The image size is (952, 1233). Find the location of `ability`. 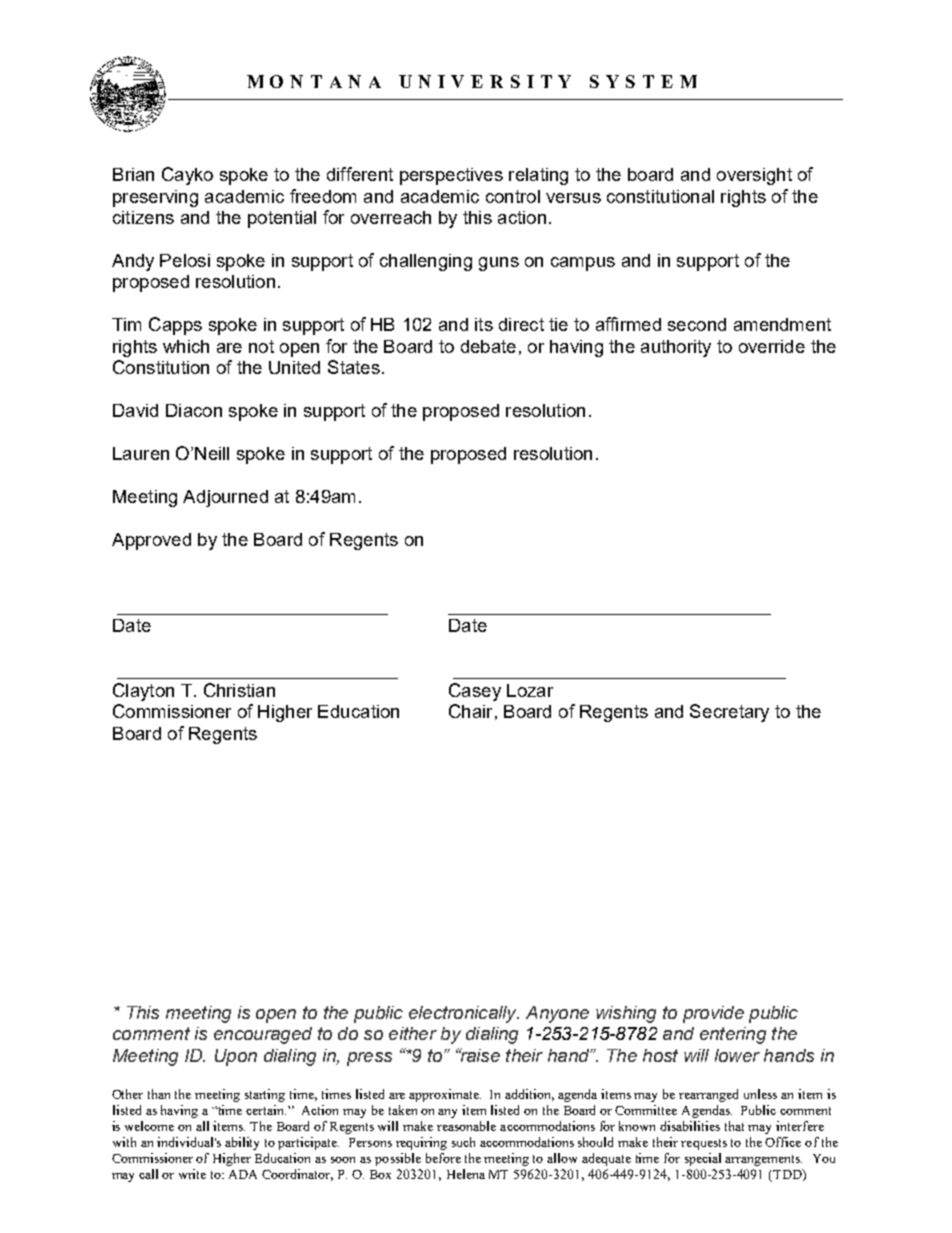

ability is located at coordinates (242, 1143).
